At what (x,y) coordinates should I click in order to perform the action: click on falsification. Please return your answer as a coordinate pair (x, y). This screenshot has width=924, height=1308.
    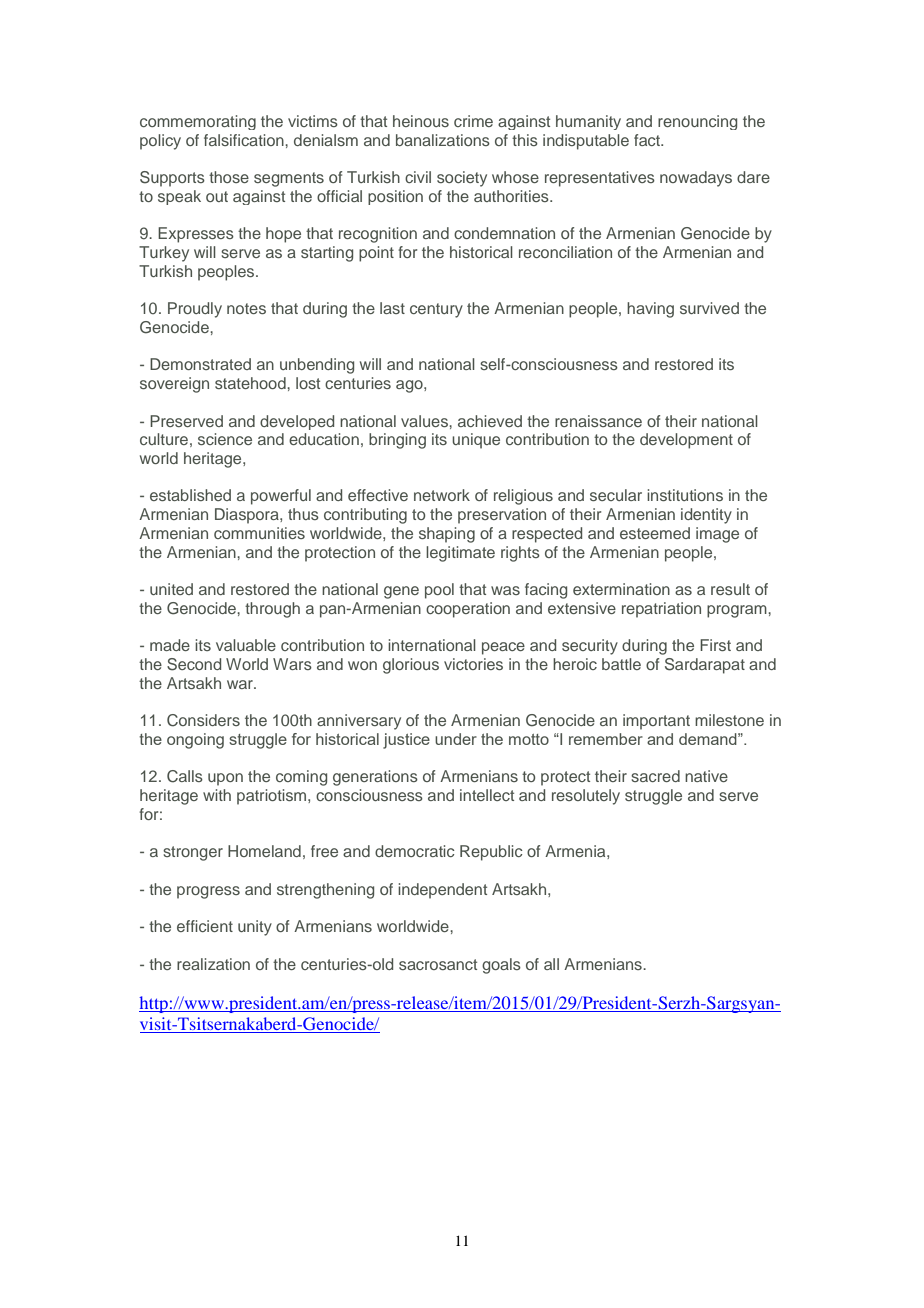
    Looking at the image, I should click on (245, 140).
